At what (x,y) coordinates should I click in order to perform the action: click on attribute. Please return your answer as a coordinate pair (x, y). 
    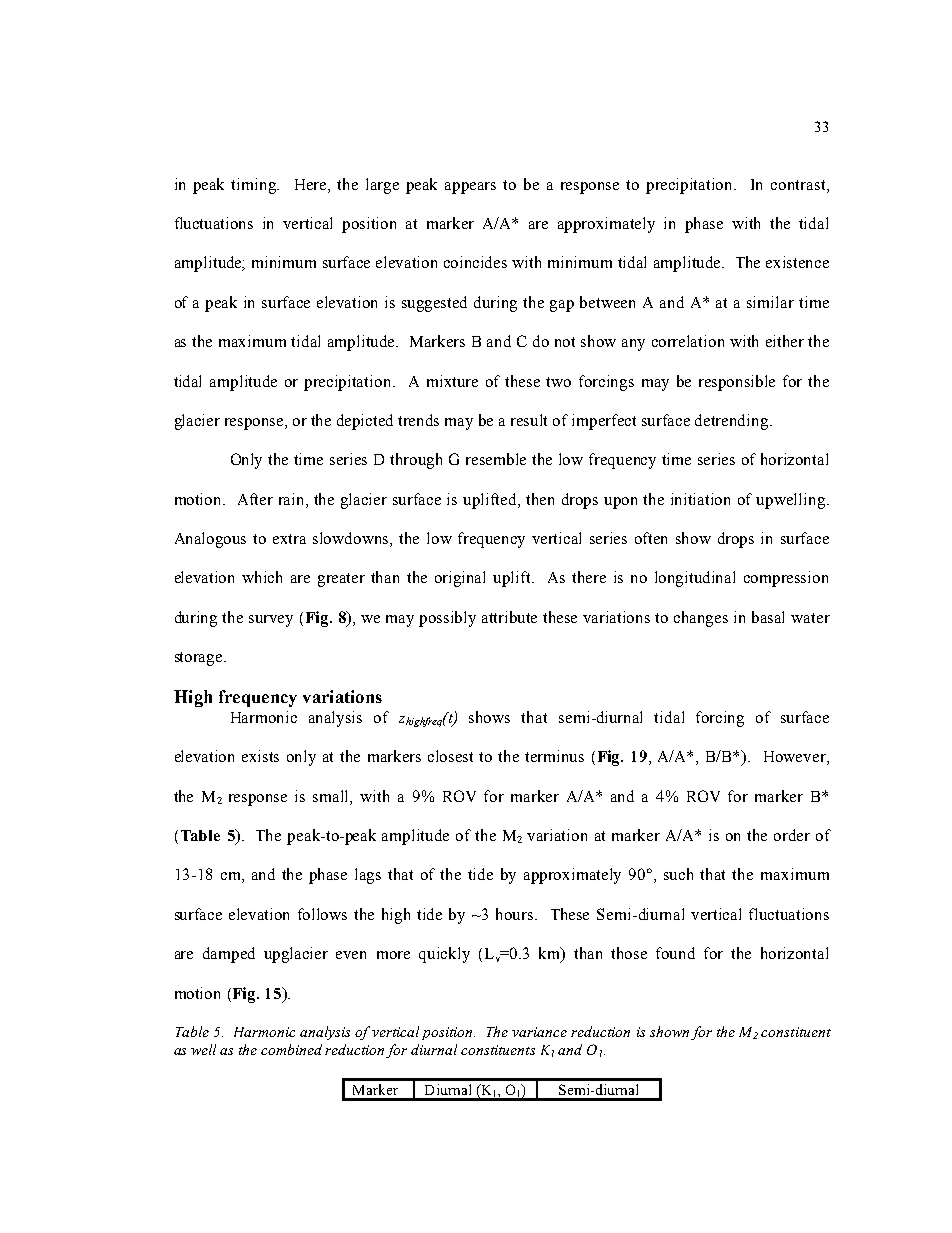
    Looking at the image, I should click on (509, 617).
